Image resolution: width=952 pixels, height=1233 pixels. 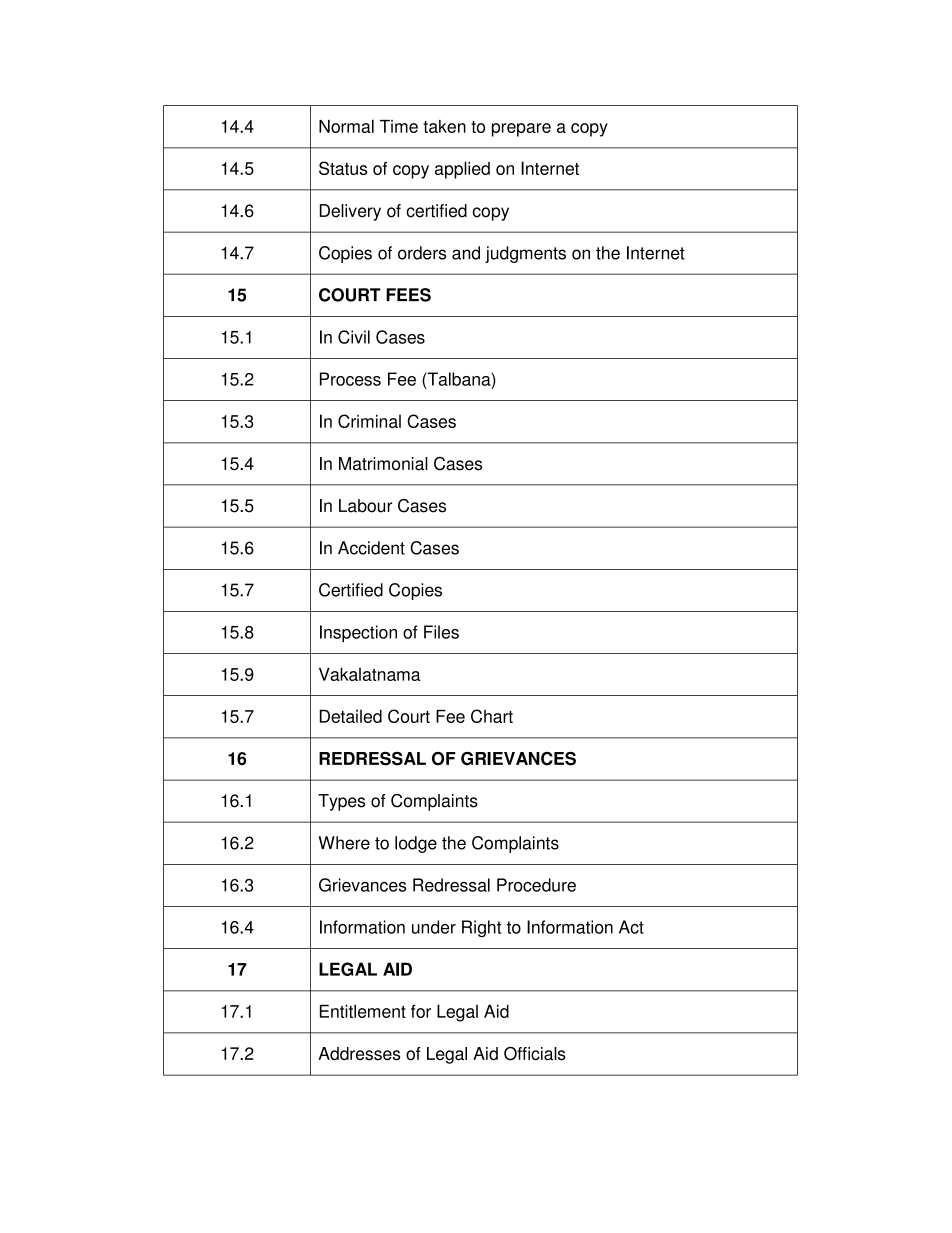 What do you see at coordinates (521, 130) in the screenshot?
I see `prepare` at bounding box center [521, 130].
